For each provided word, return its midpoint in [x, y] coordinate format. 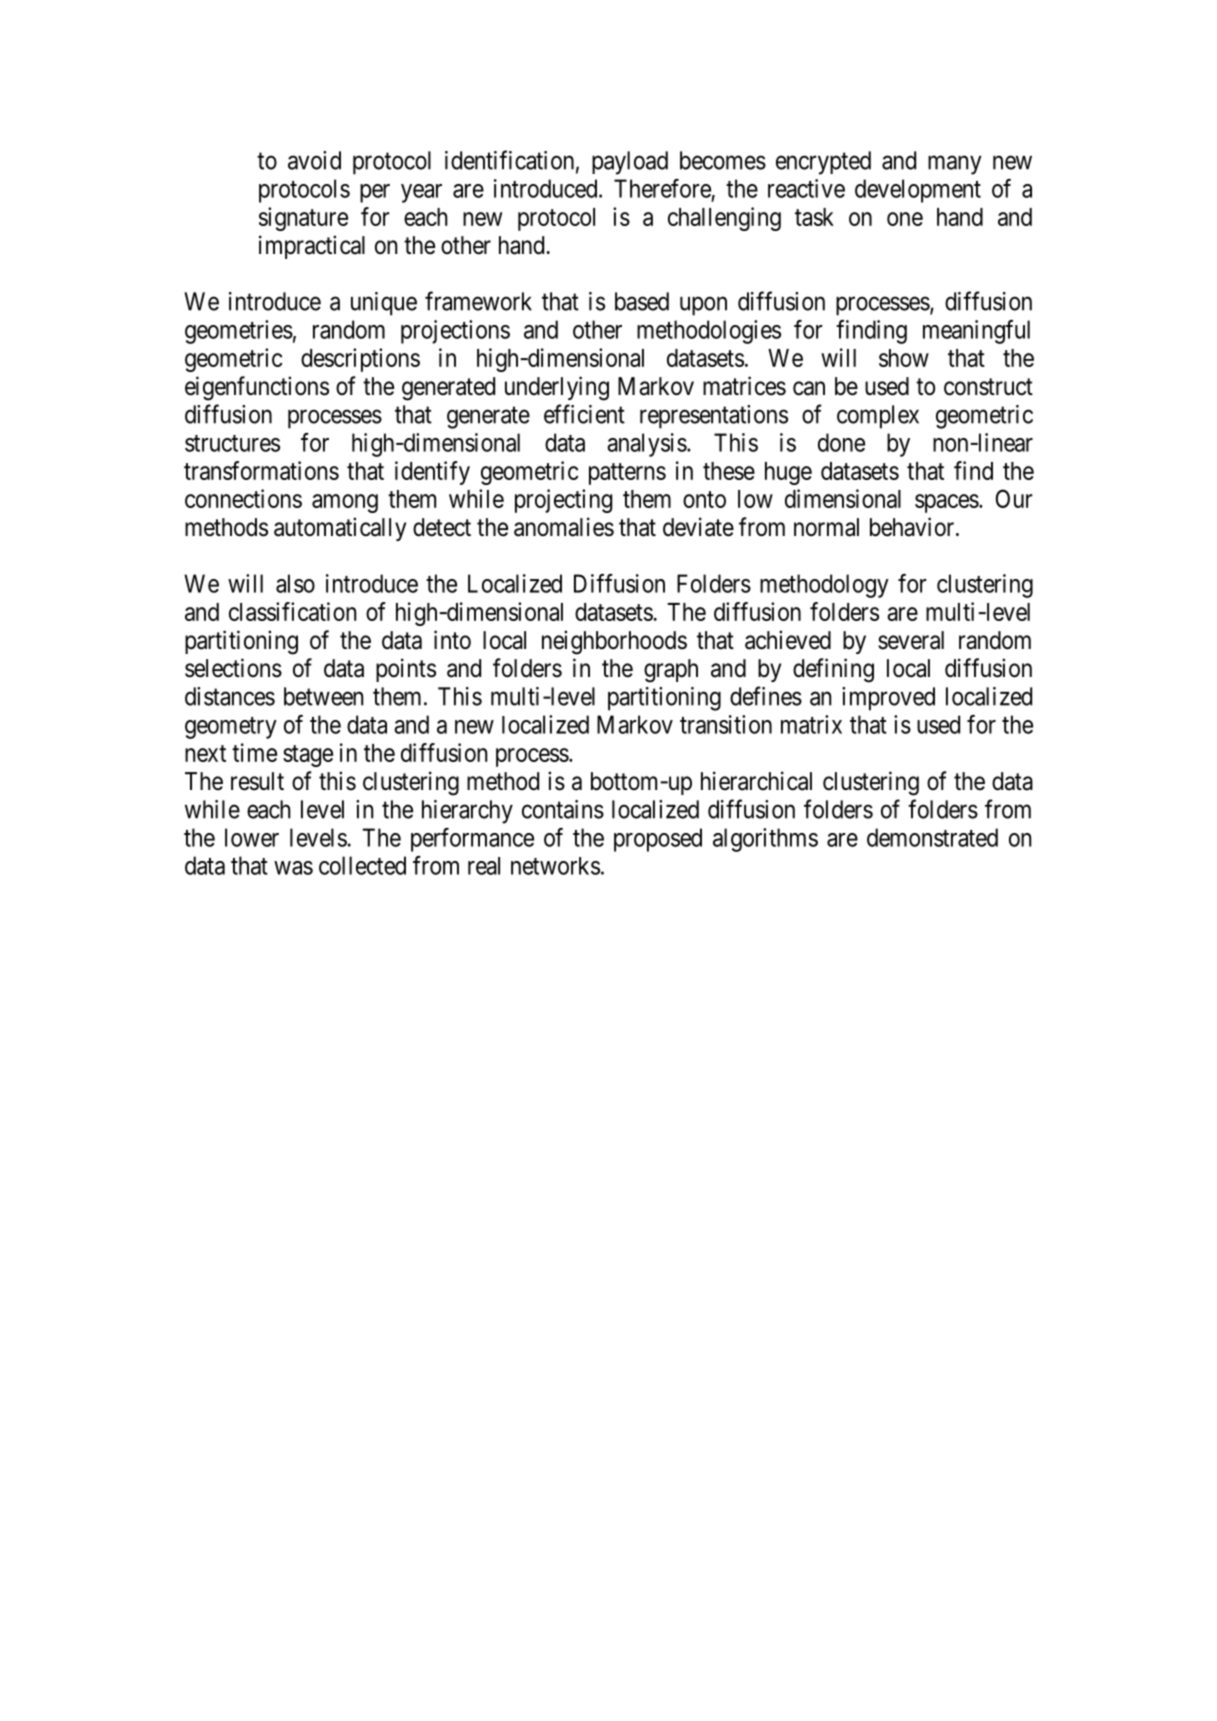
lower [252, 837]
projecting [563, 501]
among [345, 503]
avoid [314, 160]
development [918, 191]
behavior [913, 527]
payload [630, 163]
